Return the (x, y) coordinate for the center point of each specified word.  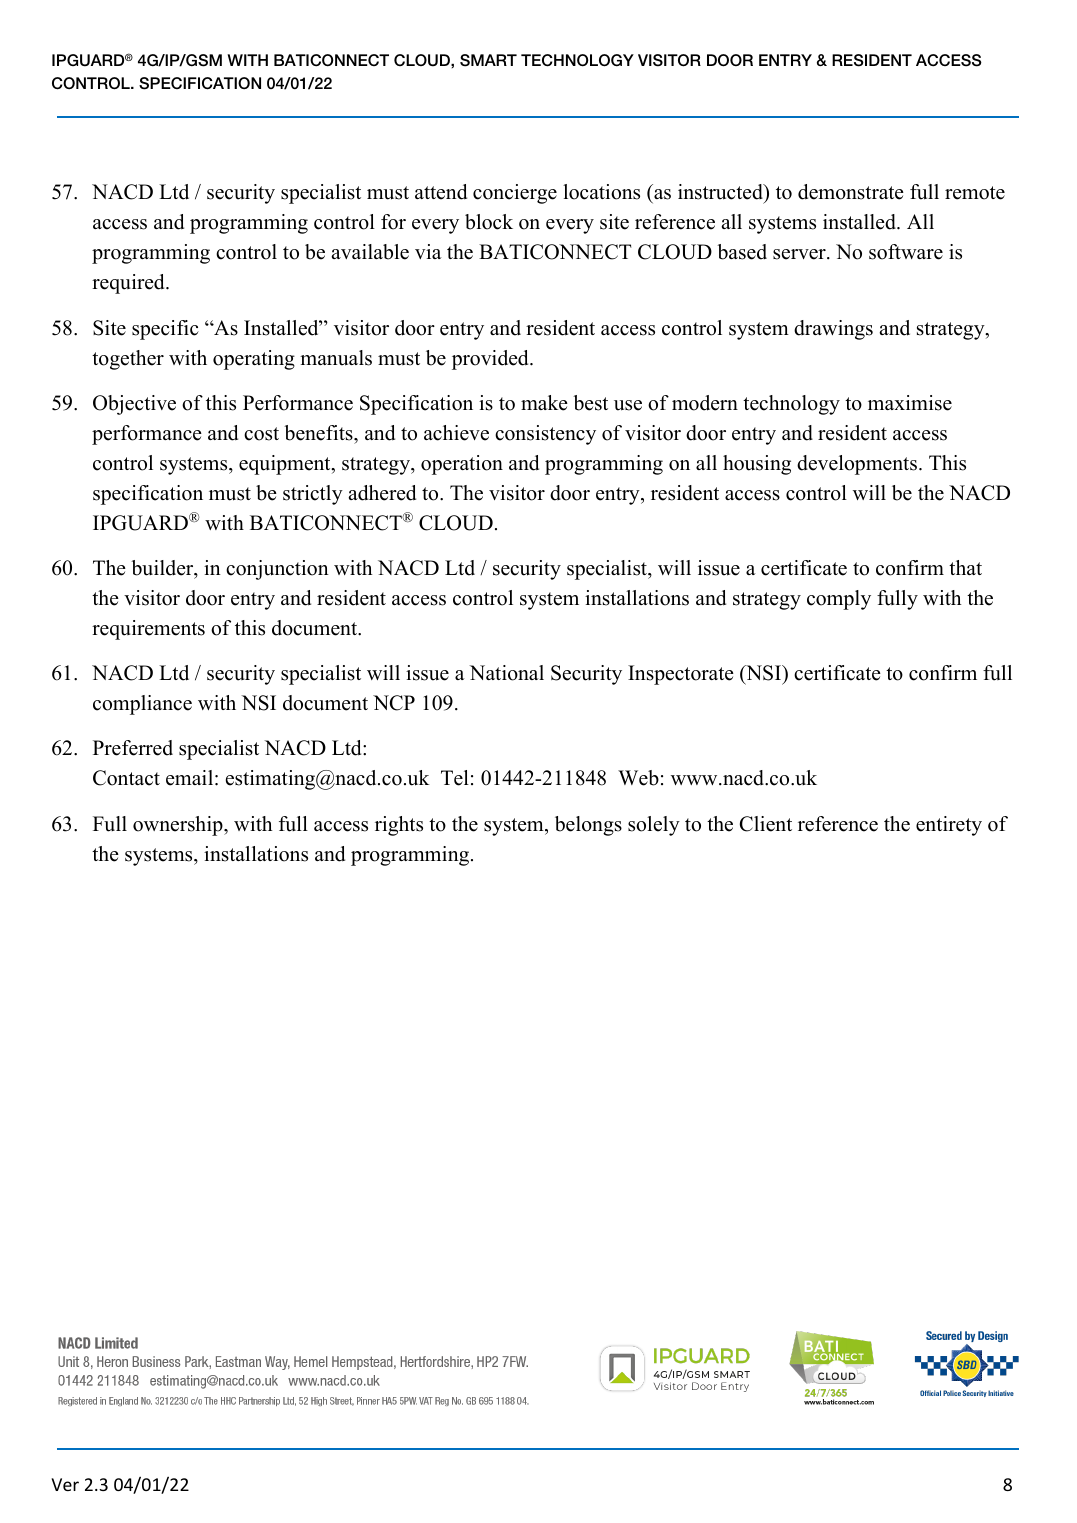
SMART (488, 60)
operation (462, 465)
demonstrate (851, 192)
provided (491, 360)
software (906, 252)
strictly (313, 495)
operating (254, 360)
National (506, 673)
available (370, 252)
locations (601, 192)
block (489, 222)
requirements (148, 630)
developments (857, 465)
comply (839, 600)
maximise (910, 403)
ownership (179, 826)
